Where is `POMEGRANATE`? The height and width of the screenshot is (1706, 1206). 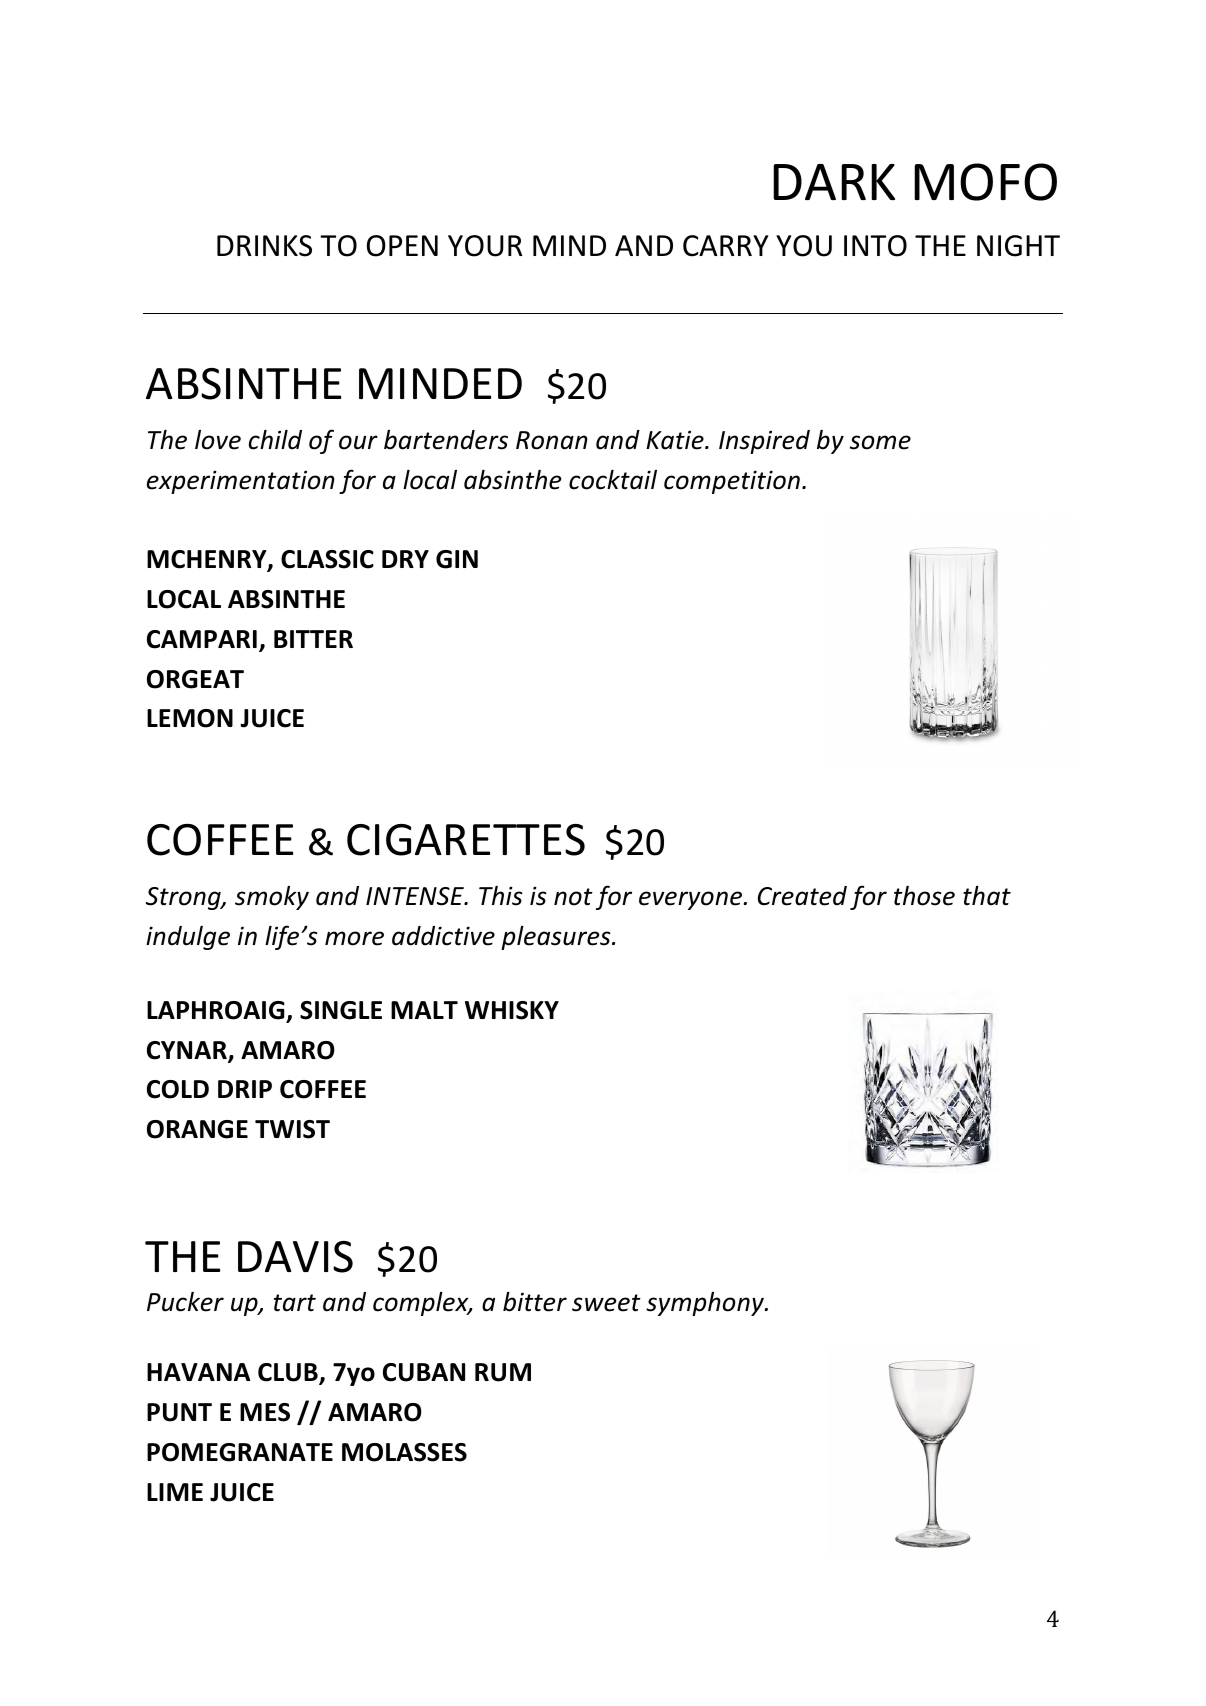 POMEGRANATE is located at coordinates (240, 1452).
